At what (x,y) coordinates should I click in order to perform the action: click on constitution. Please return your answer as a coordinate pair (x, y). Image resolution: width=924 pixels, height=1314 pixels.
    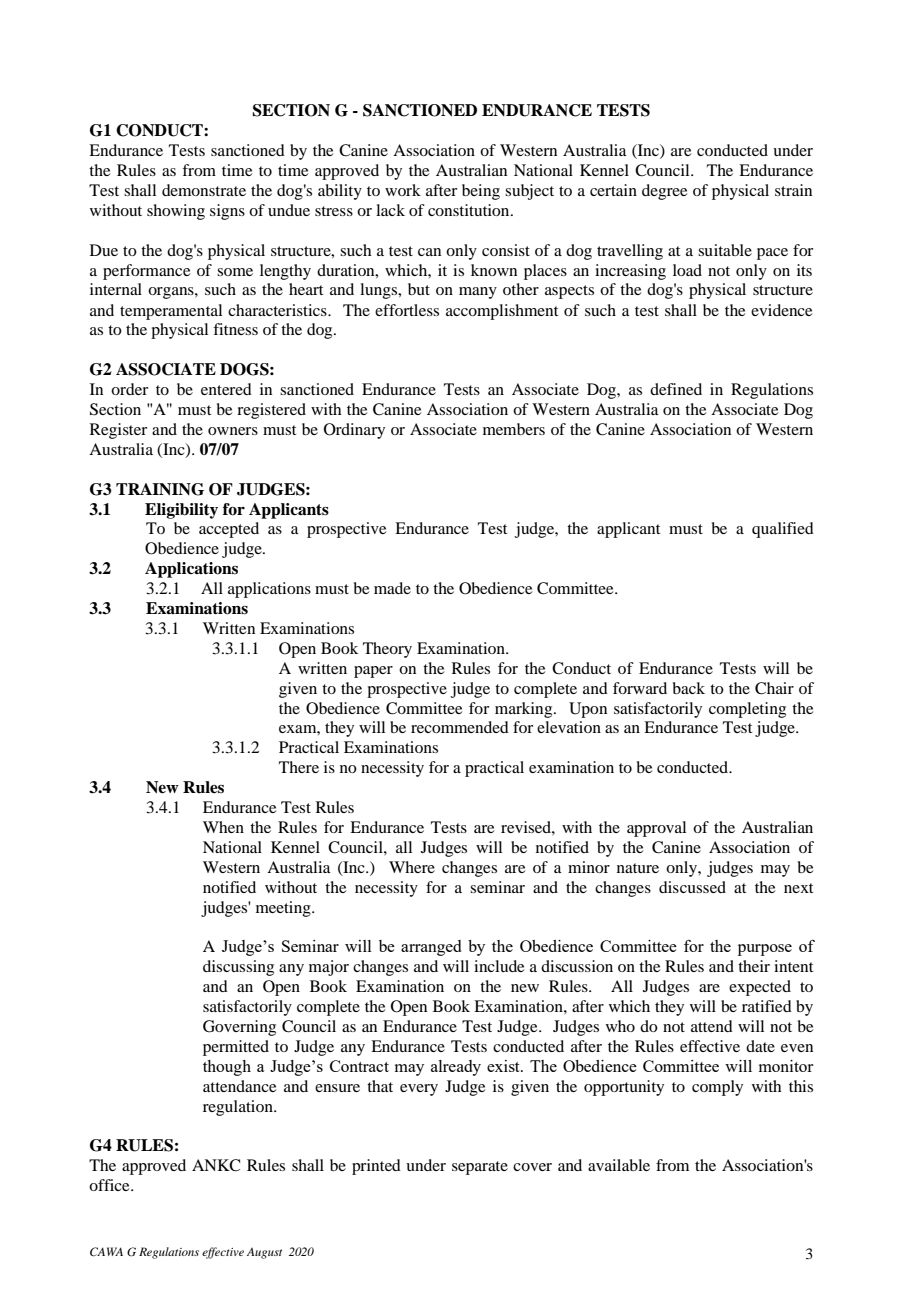
    Looking at the image, I should click on (470, 210).
